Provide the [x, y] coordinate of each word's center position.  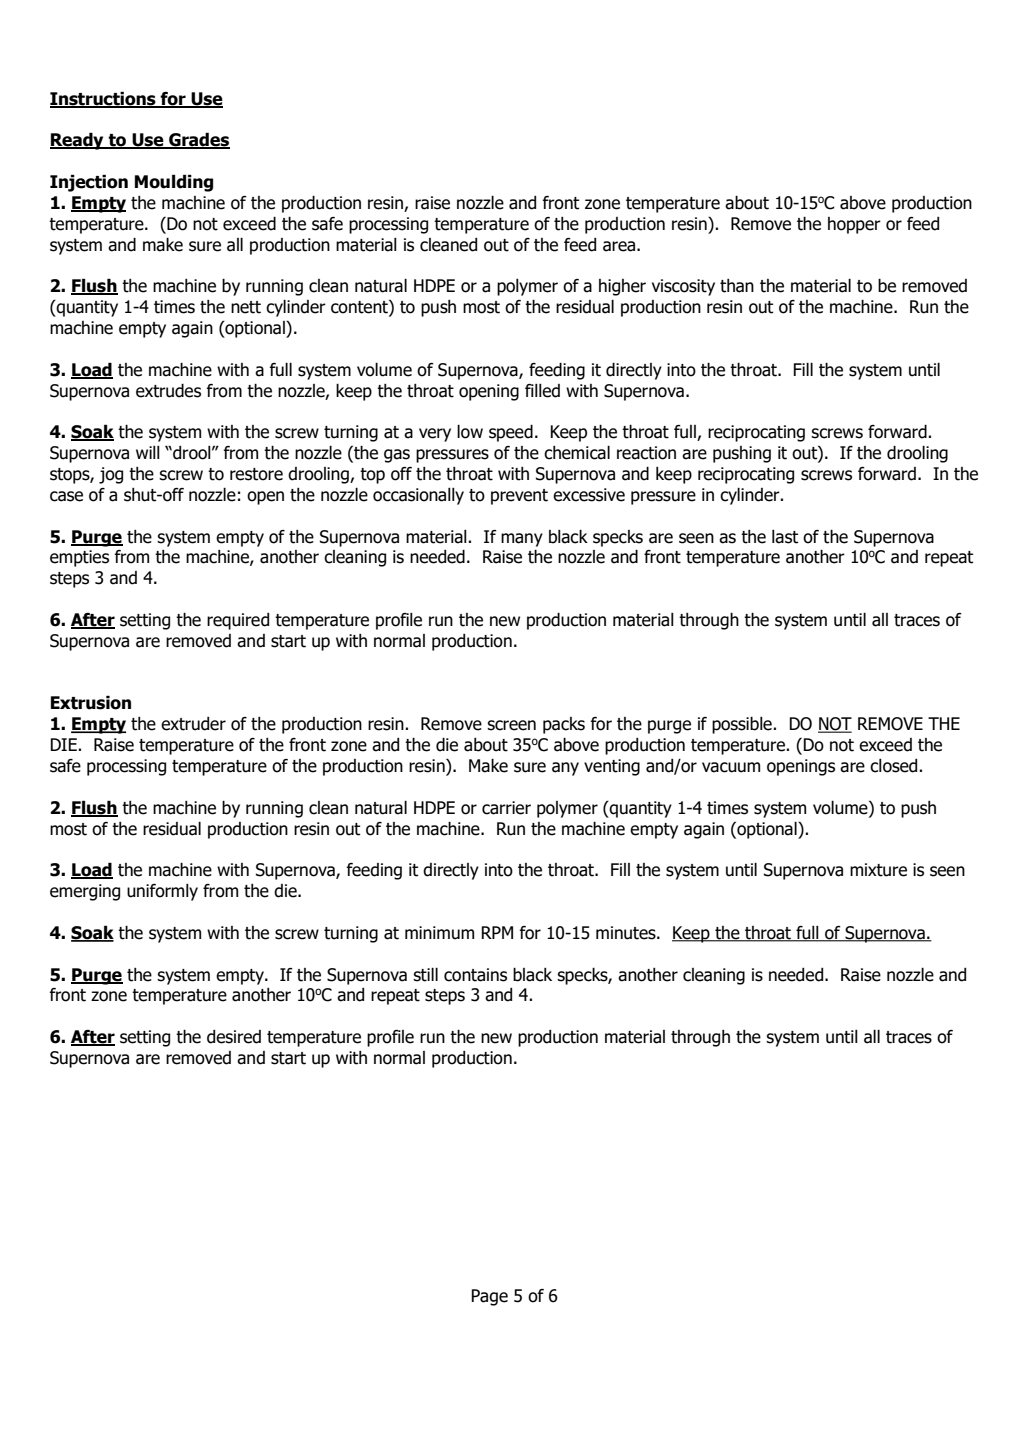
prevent [519, 497]
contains [475, 975]
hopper [854, 225]
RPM [497, 932]
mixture [878, 870]
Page [489, 1297]
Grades [198, 140]
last [785, 537]
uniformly [162, 892]
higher [622, 287]
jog [111, 475]
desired [234, 1037]
